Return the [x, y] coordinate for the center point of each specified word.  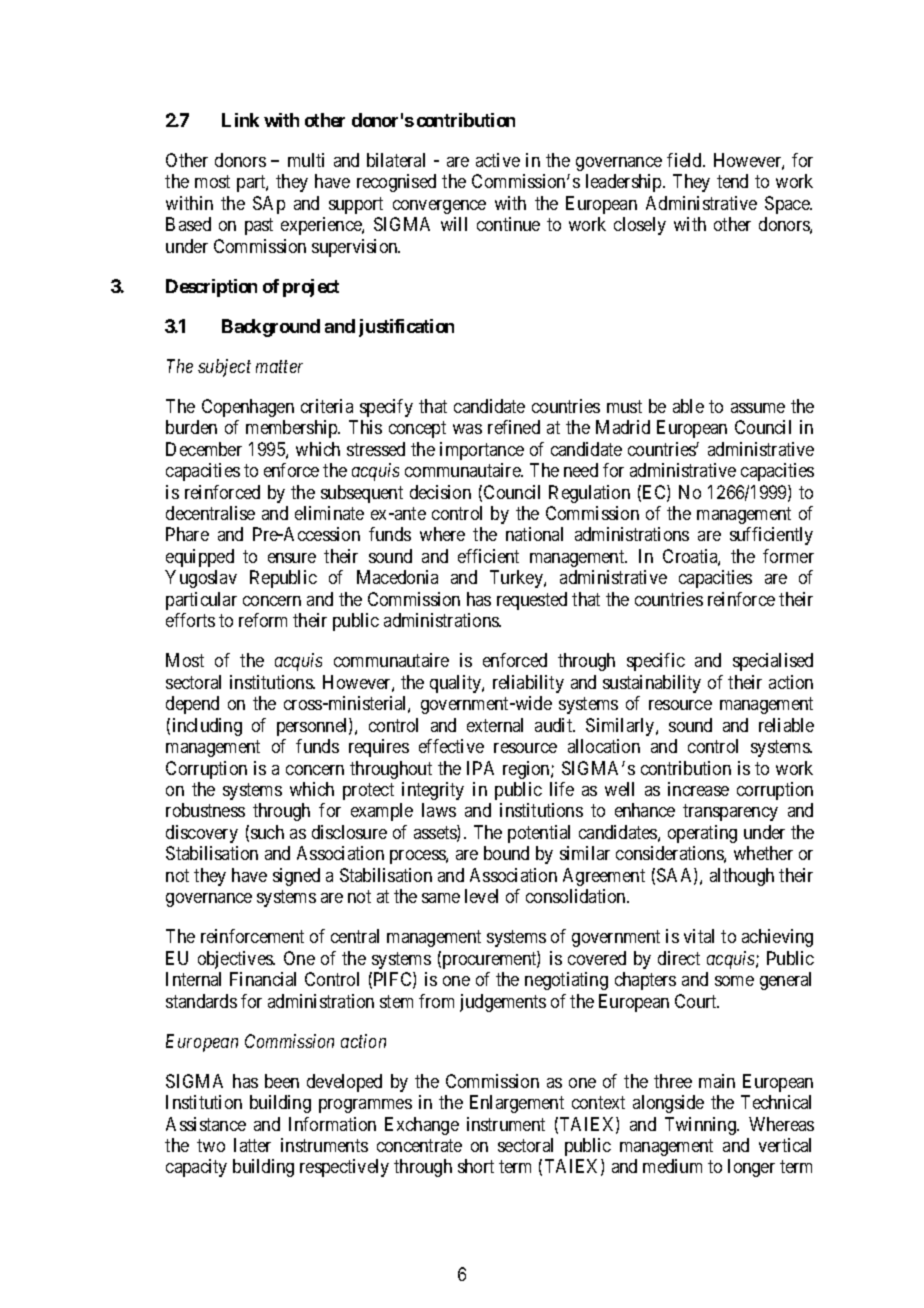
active [498, 160]
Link [240, 120]
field [685, 160]
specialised [773, 662]
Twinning [702, 1126]
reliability [528, 684]
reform [263, 620]
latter [252, 1145]
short [476, 1166]
